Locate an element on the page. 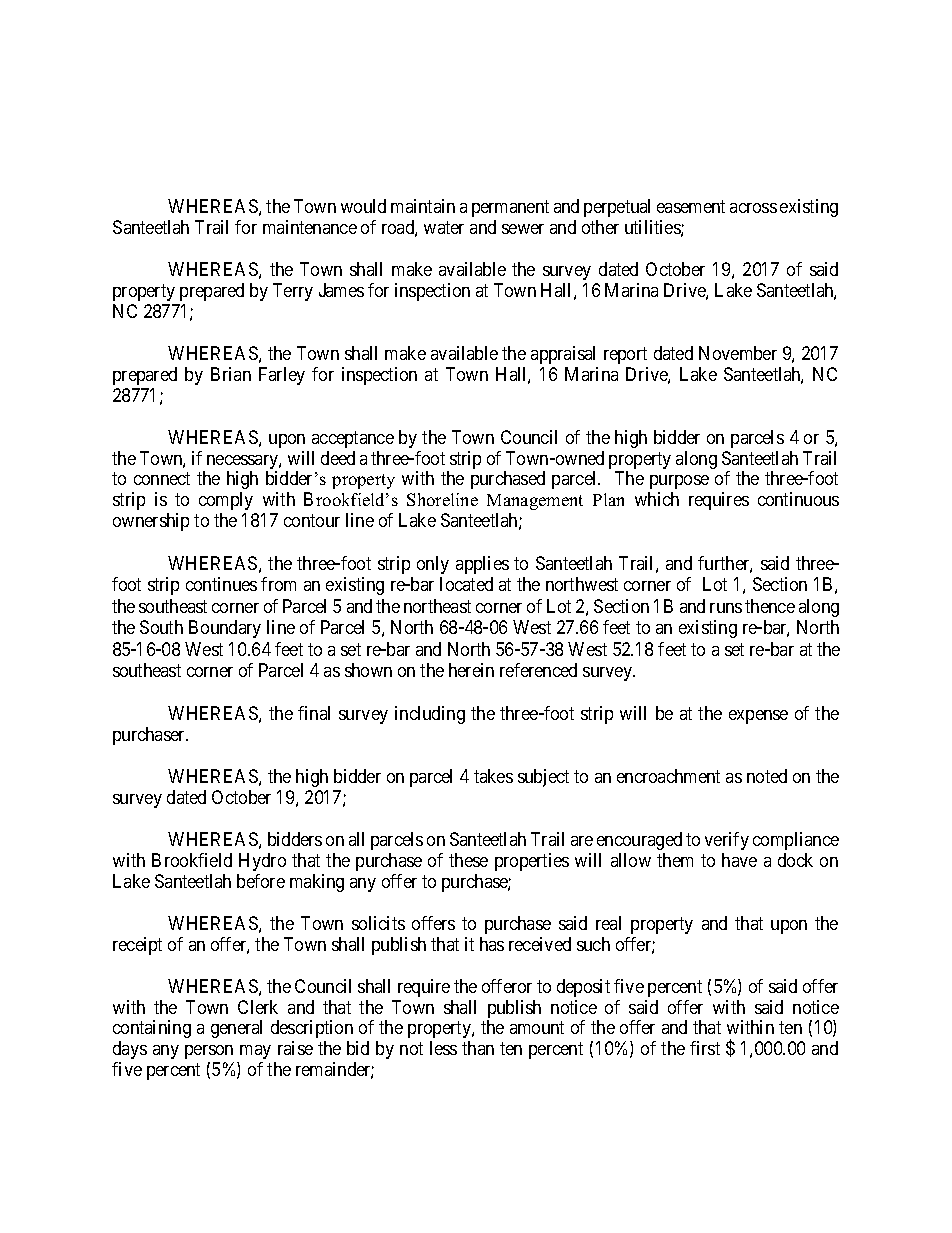 Image resolution: width=952 pixels, height=1233 pixels. appraisal is located at coordinates (563, 355).
